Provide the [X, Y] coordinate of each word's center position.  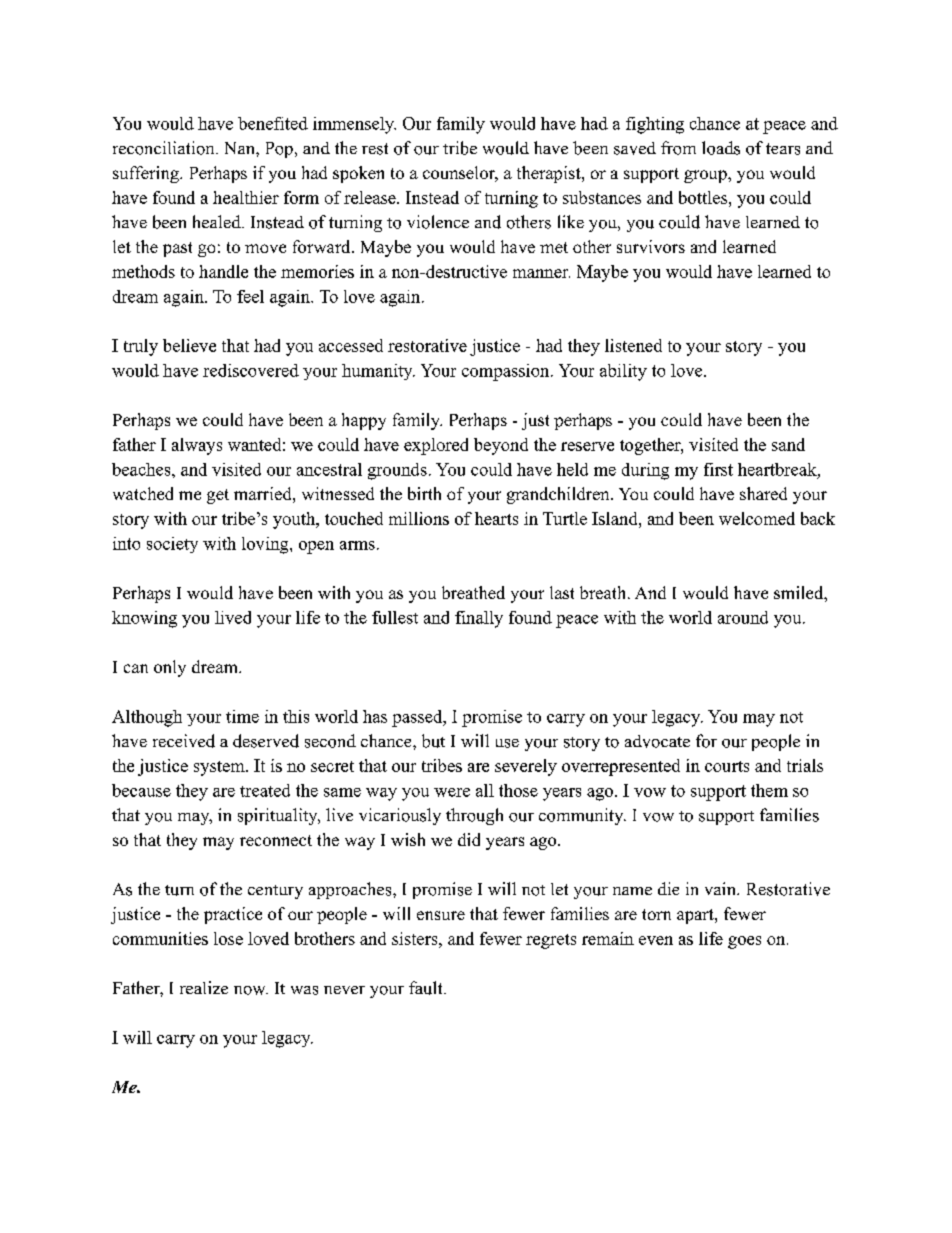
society [172, 545]
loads [721, 148]
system [220, 768]
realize [204, 987]
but [433, 741]
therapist [550, 174]
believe [189, 345]
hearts [496, 518]
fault [427, 988]
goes [744, 942]
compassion [507, 372]
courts [727, 766]
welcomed [757, 518]
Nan [241, 148]
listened [633, 345]
